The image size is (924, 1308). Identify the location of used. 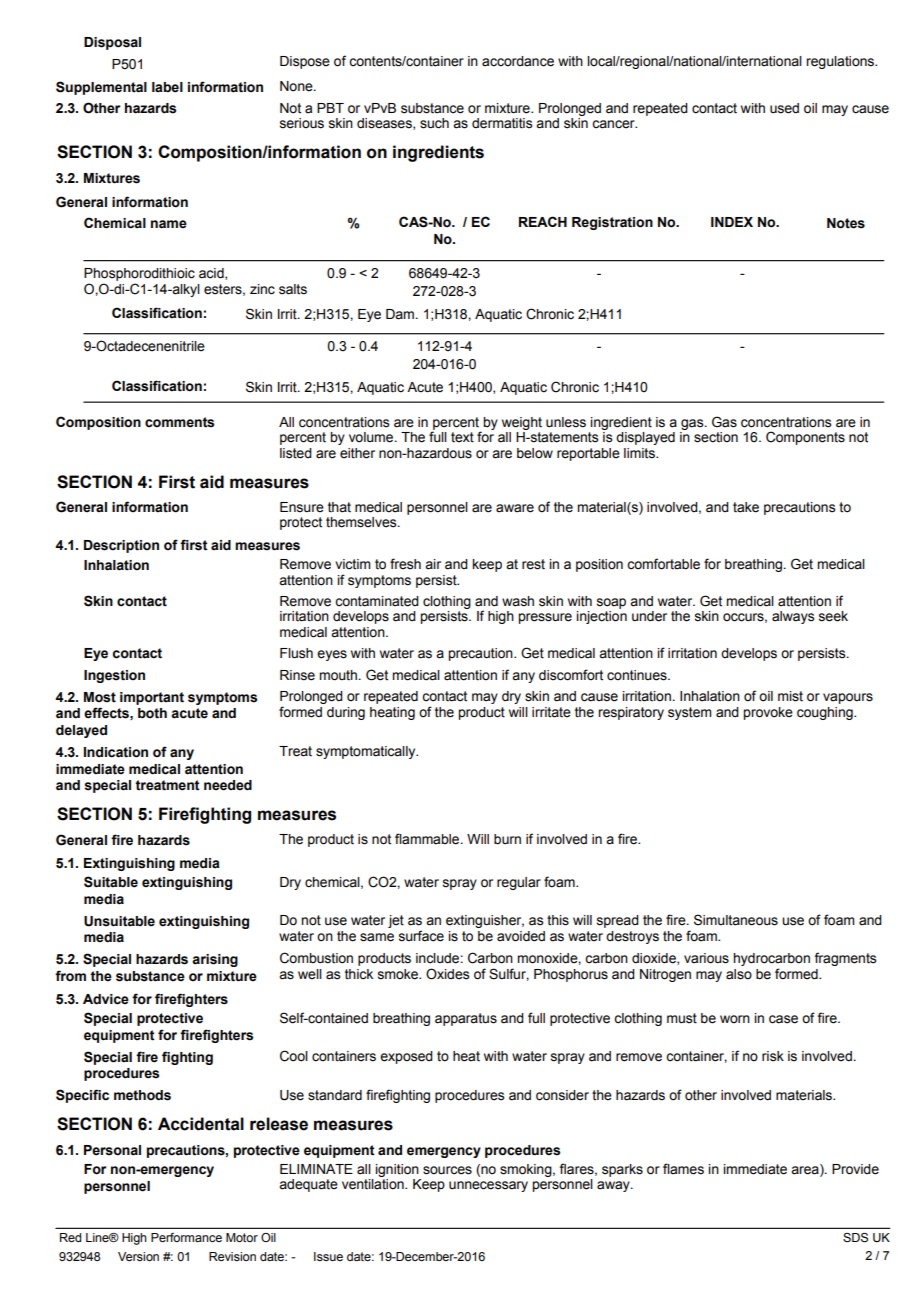
(784, 108).
